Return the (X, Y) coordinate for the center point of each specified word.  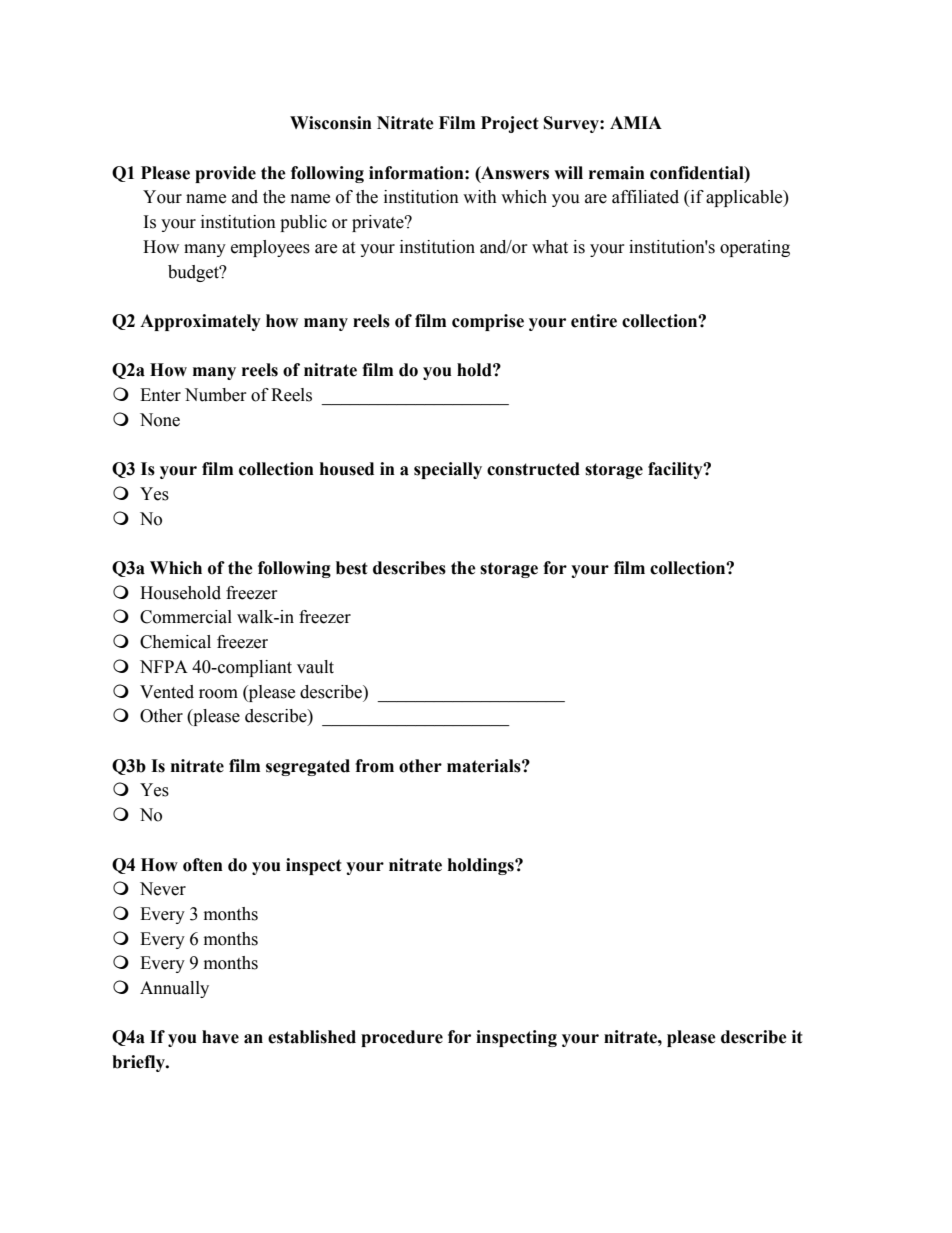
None (160, 420)
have (220, 1037)
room (218, 694)
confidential (698, 173)
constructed (533, 469)
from (374, 766)
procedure (402, 1038)
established (312, 1037)
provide (225, 174)
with (480, 197)
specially (448, 470)
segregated (308, 767)
